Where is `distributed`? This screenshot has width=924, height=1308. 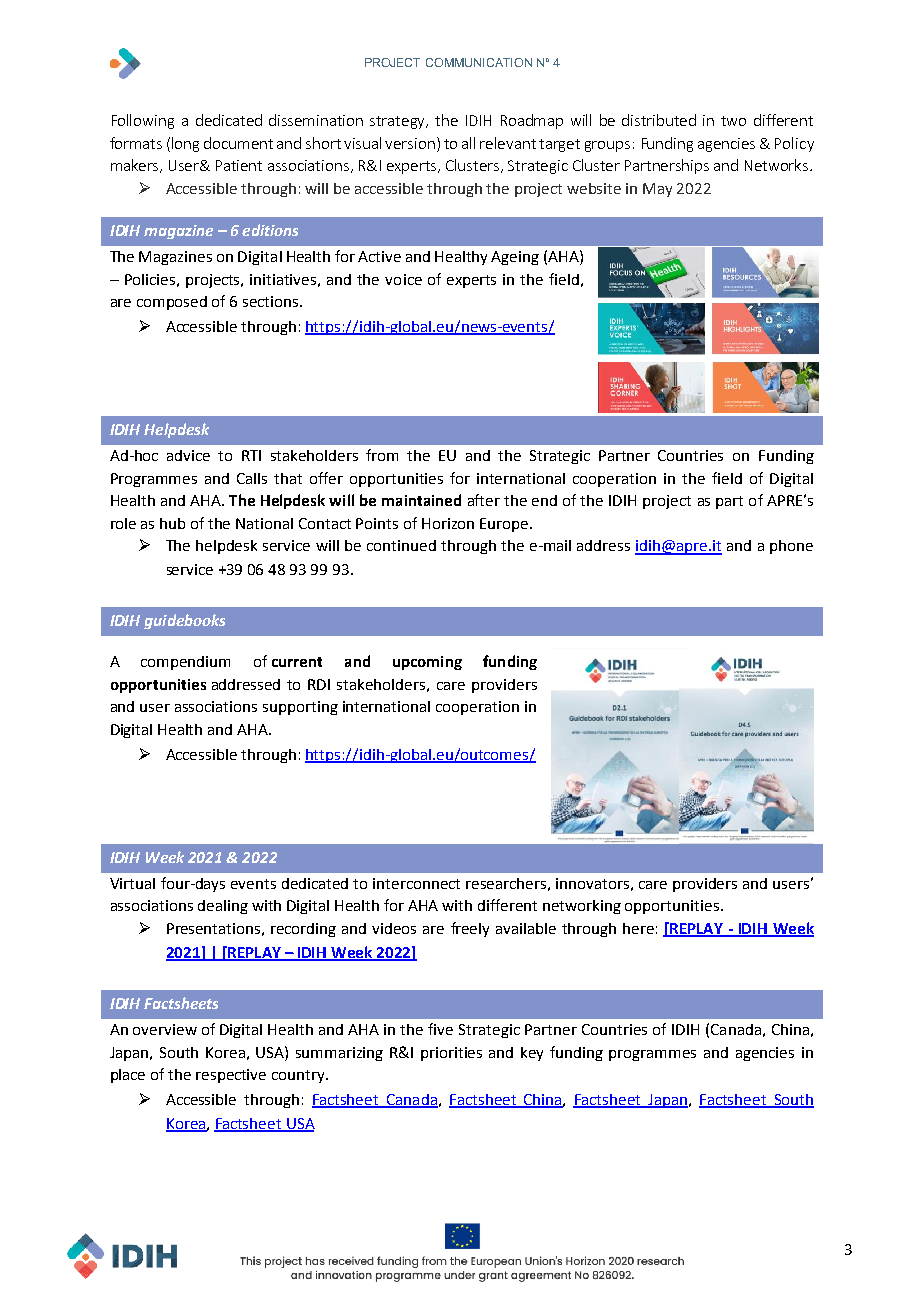 distributed is located at coordinates (659, 120).
